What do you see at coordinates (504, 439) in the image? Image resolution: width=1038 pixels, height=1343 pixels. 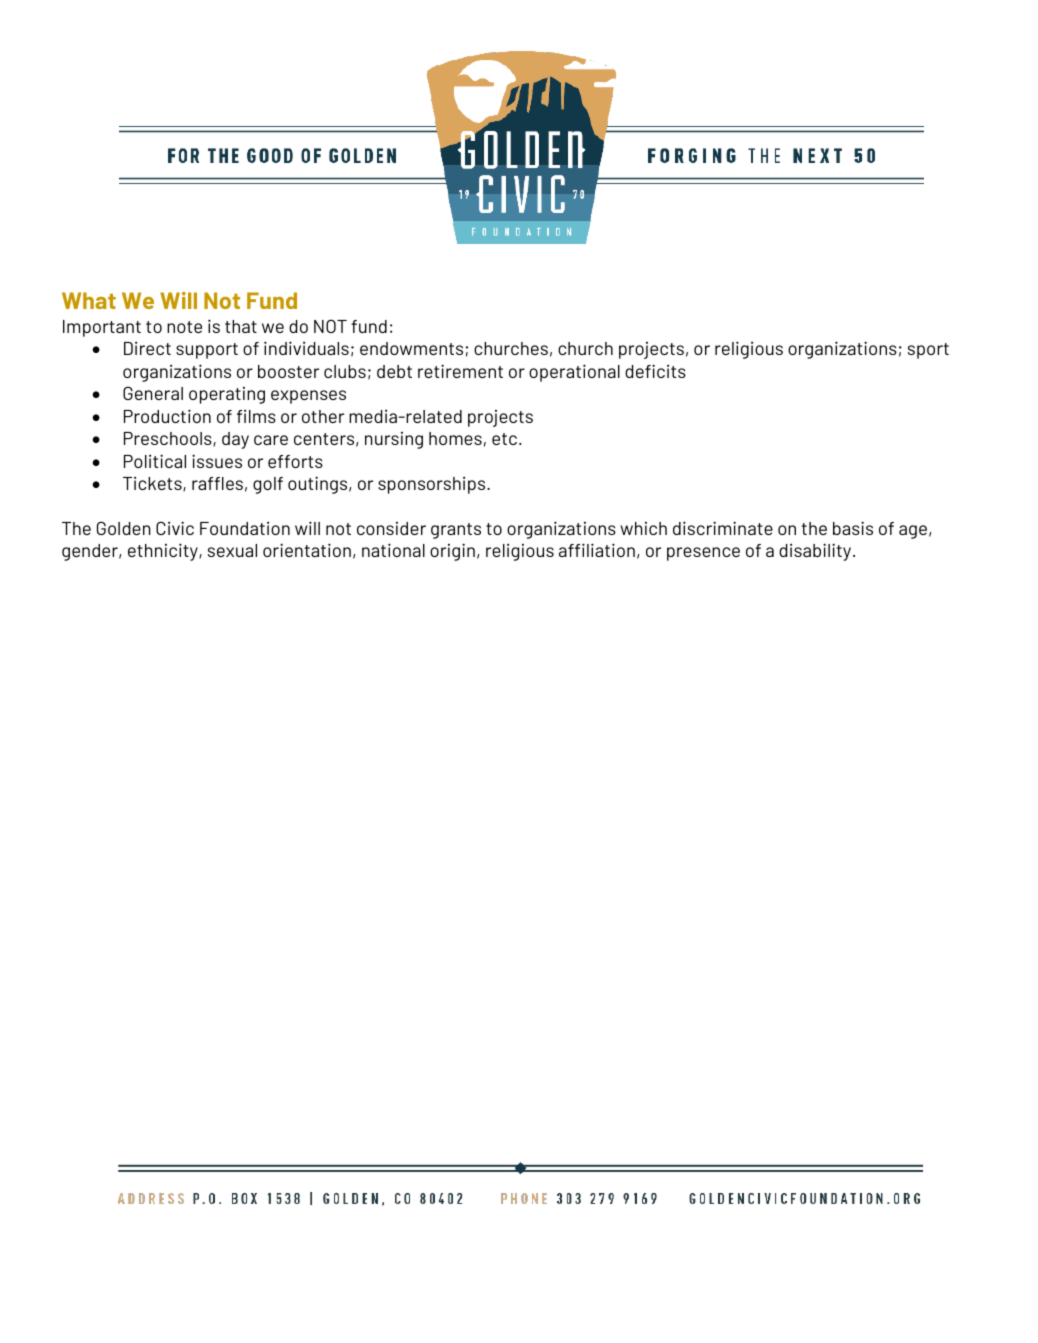 I see `etc` at bounding box center [504, 439].
